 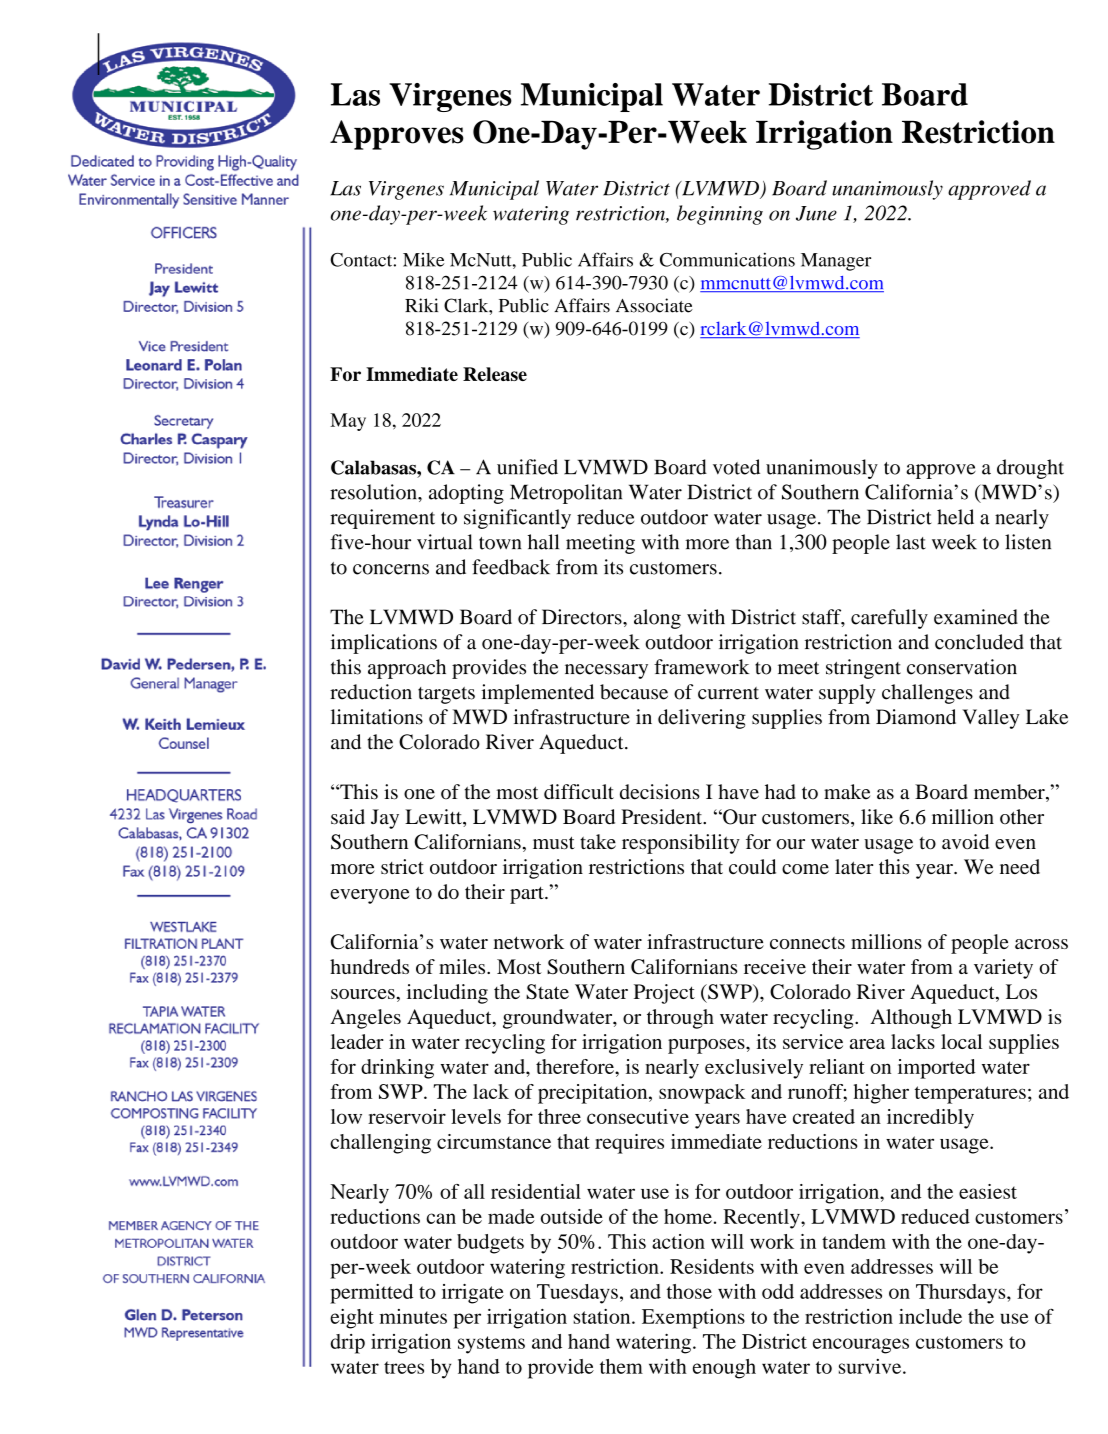 I want to click on current, so click(x=728, y=693).
